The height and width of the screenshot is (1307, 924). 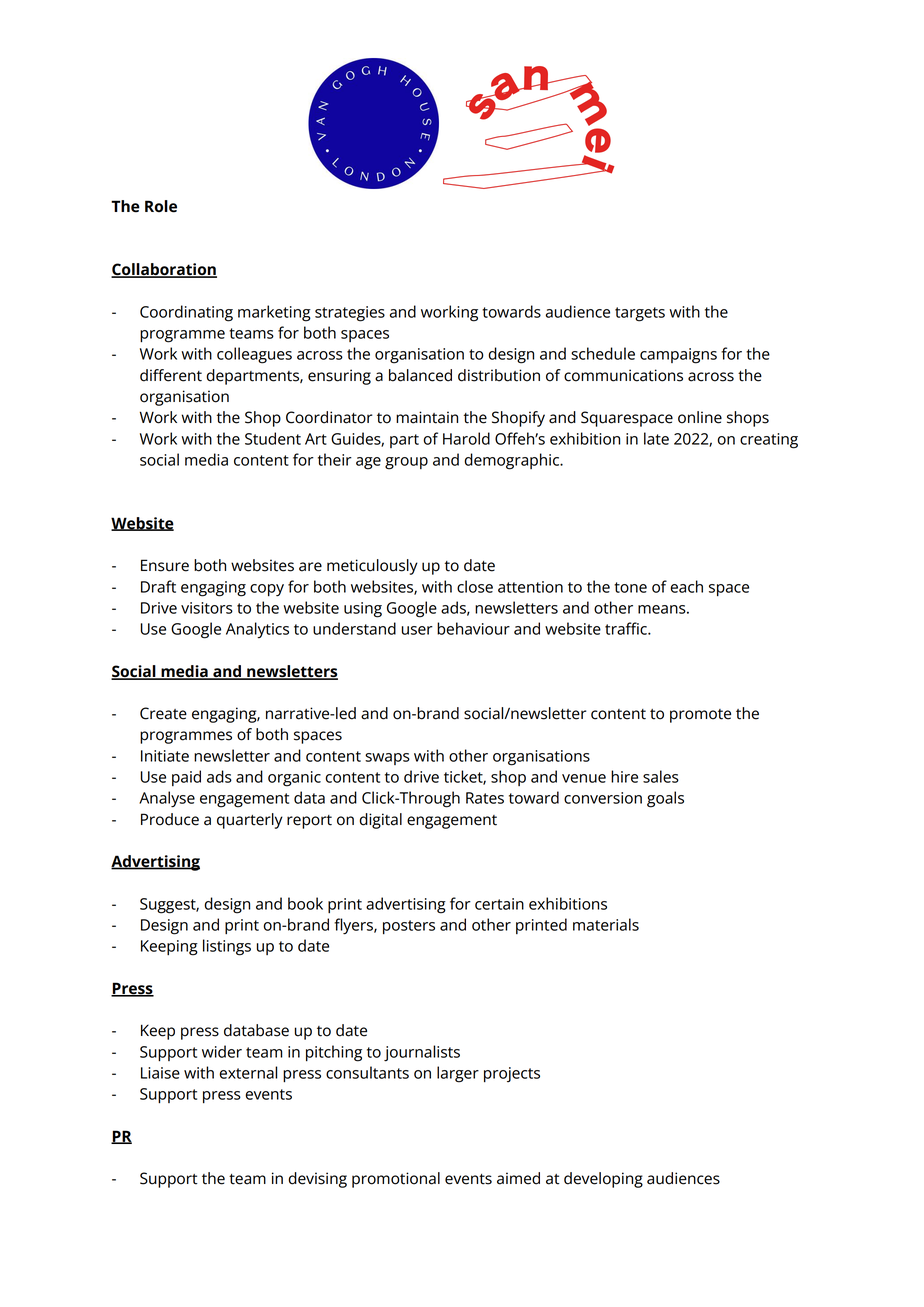 I want to click on Role, so click(x=161, y=206).
